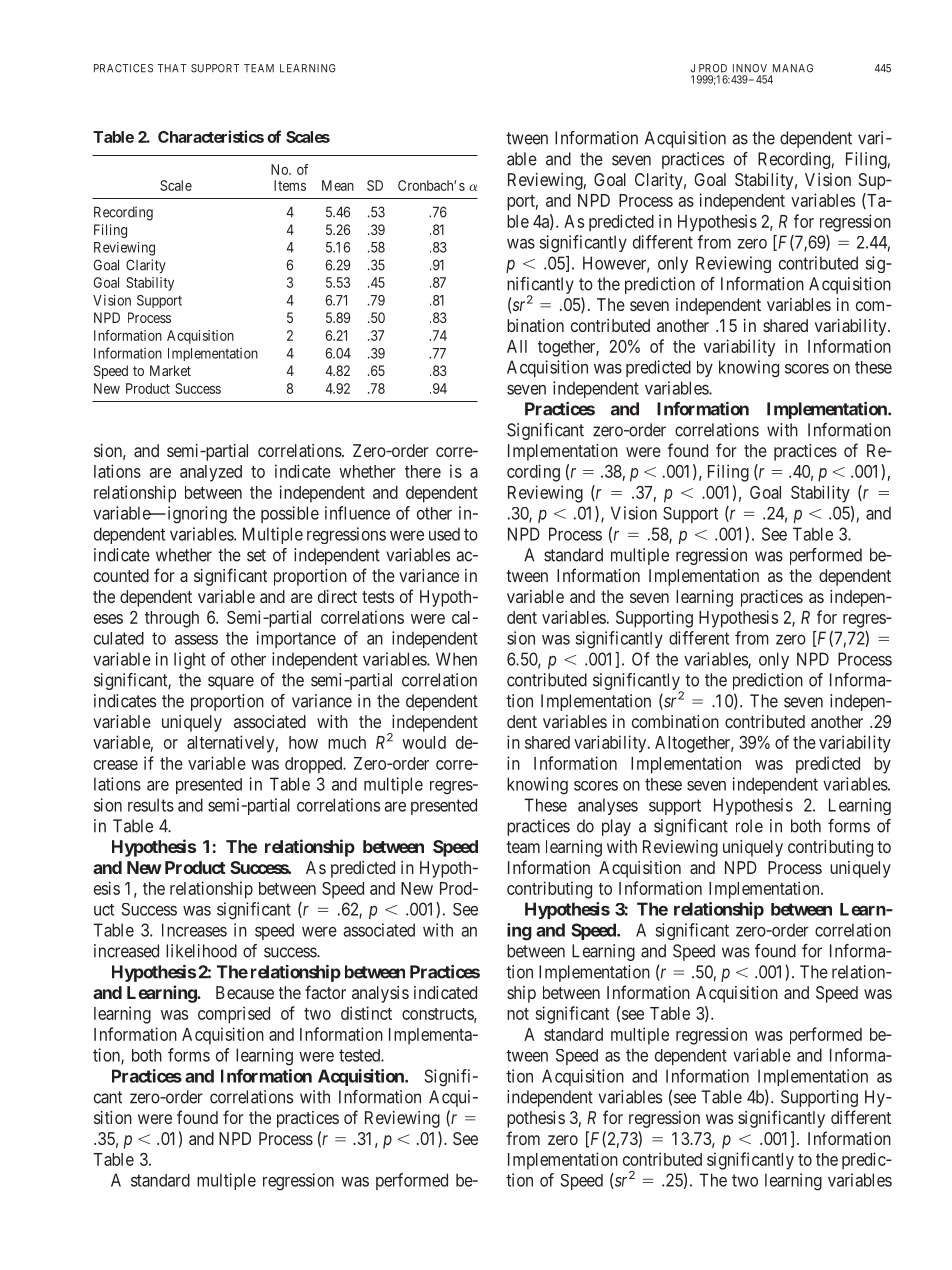 The image size is (952, 1270). Describe the element at coordinates (380, 994) in the page. I see `analysis` at that location.
